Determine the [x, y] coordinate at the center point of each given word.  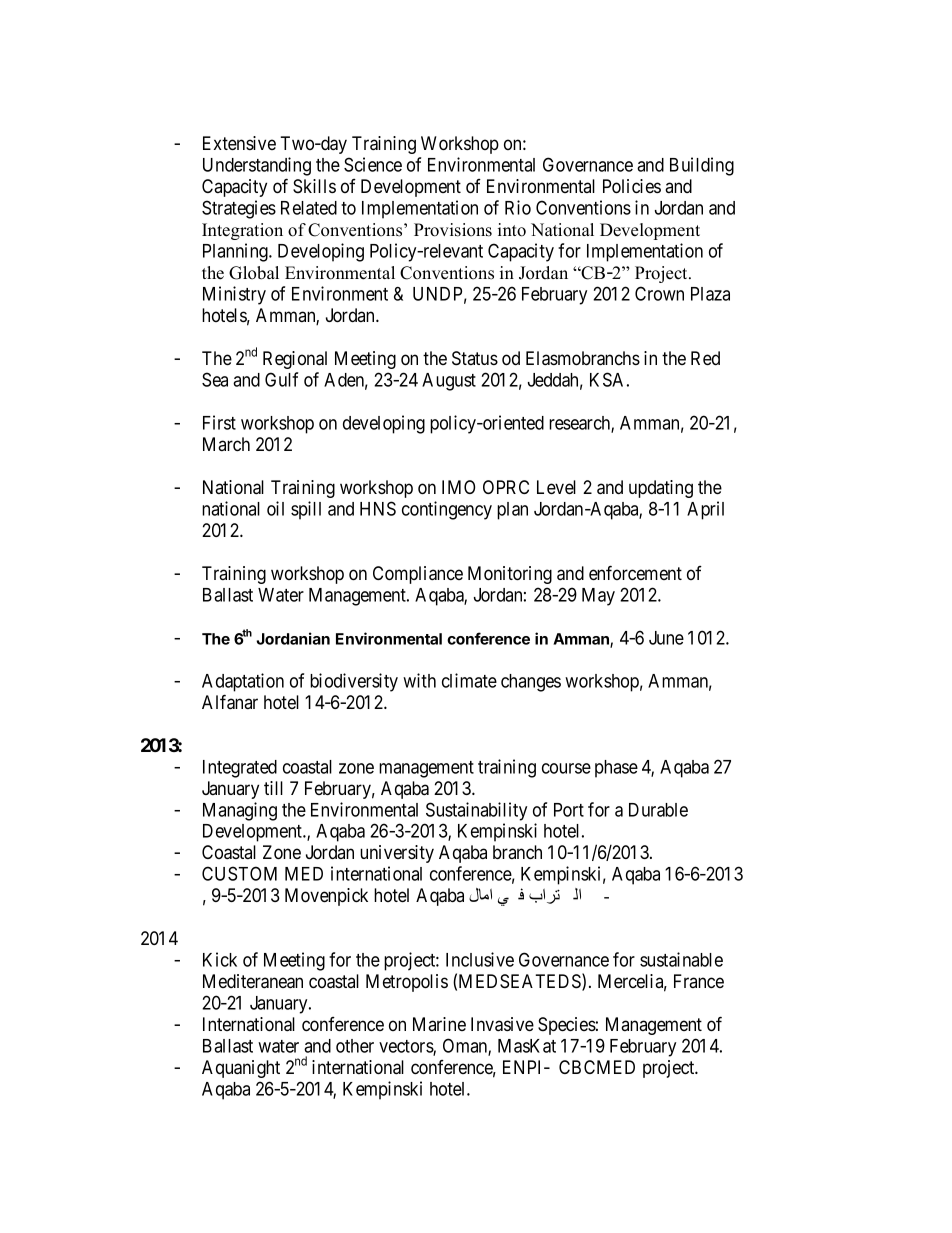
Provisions [453, 230]
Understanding [257, 166]
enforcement [635, 572]
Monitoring [510, 575]
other [355, 1046]
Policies [632, 186]
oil [275, 508]
